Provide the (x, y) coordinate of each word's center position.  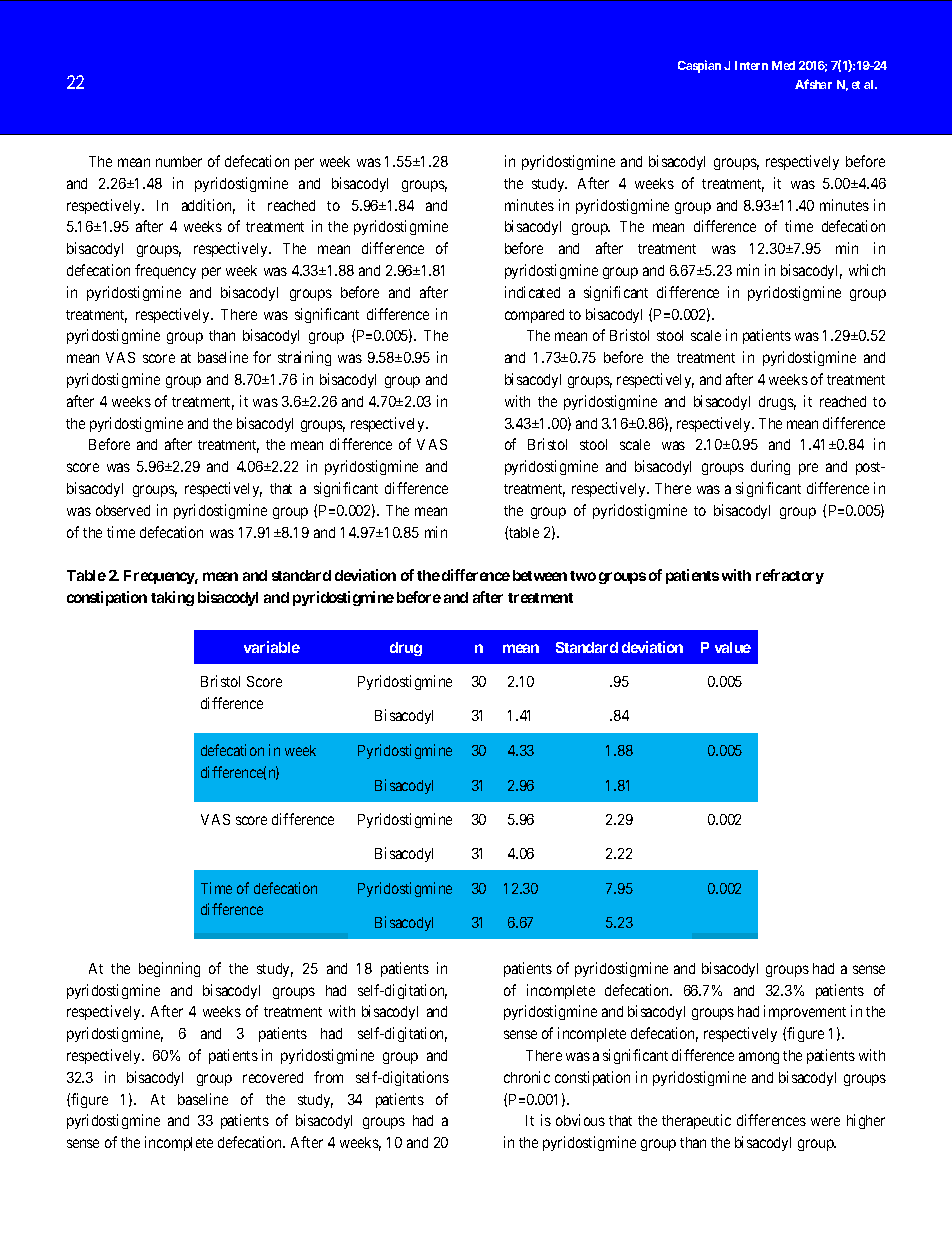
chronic (527, 1077)
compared (534, 316)
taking (172, 598)
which (867, 270)
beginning (169, 969)
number (179, 161)
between (540, 575)
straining (304, 358)
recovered (273, 1077)
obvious (580, 1120)
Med (783, 65)
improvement (805, 1012)
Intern (751, 65)
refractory (790, 576)
